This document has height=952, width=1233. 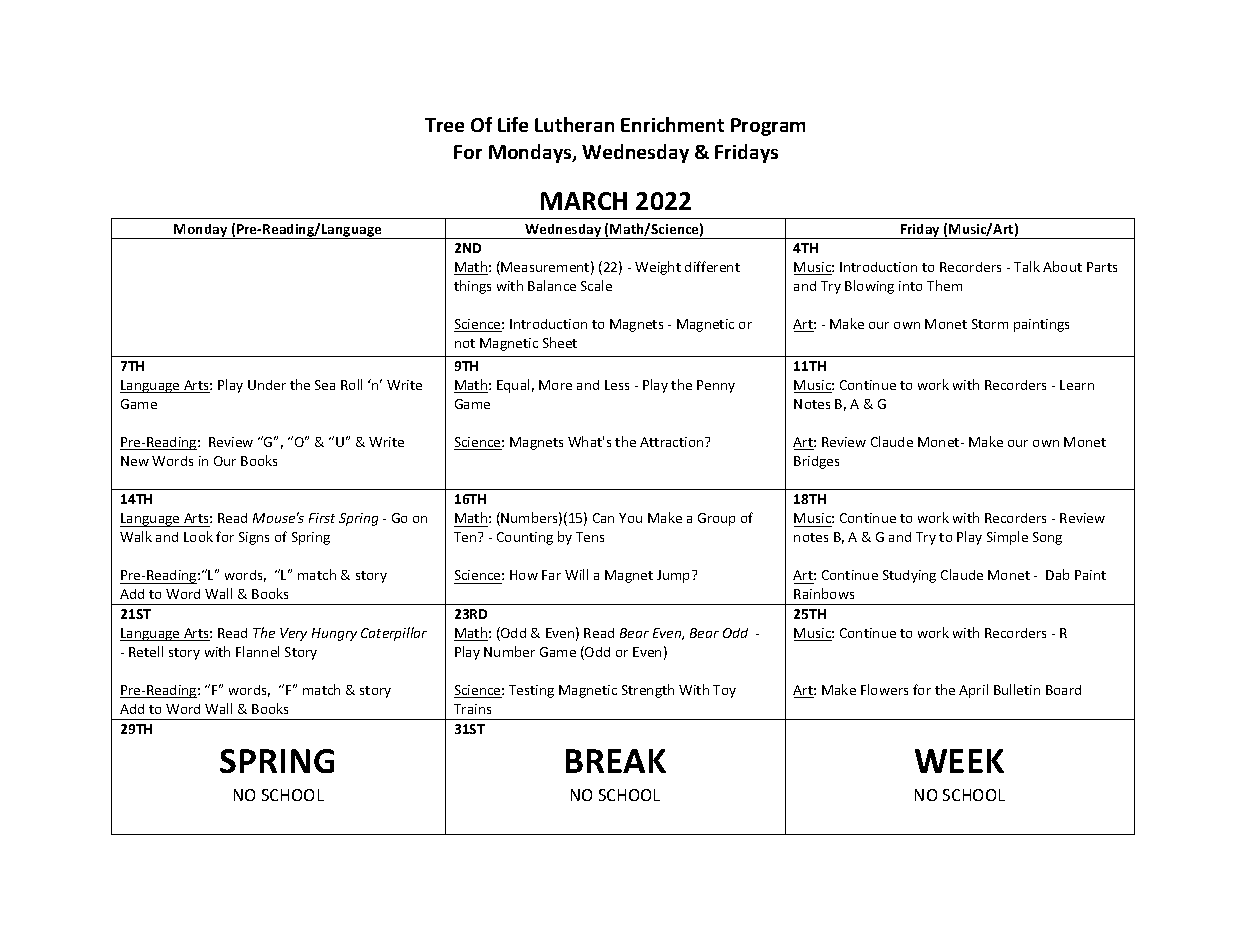 I want to click on Simple, so click(x=1007, y=538).
